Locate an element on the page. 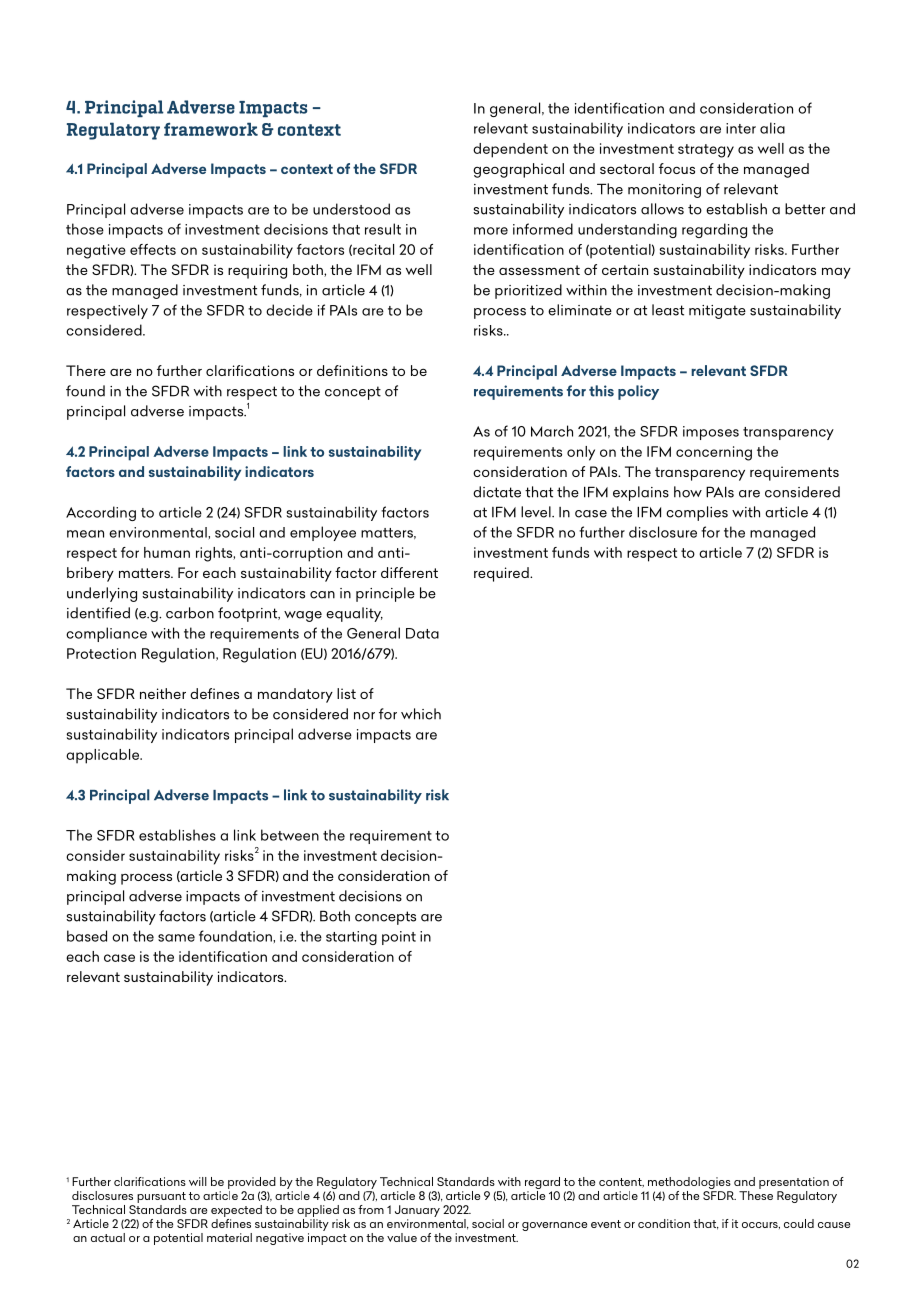  point is located at coordinates (399, 938).
